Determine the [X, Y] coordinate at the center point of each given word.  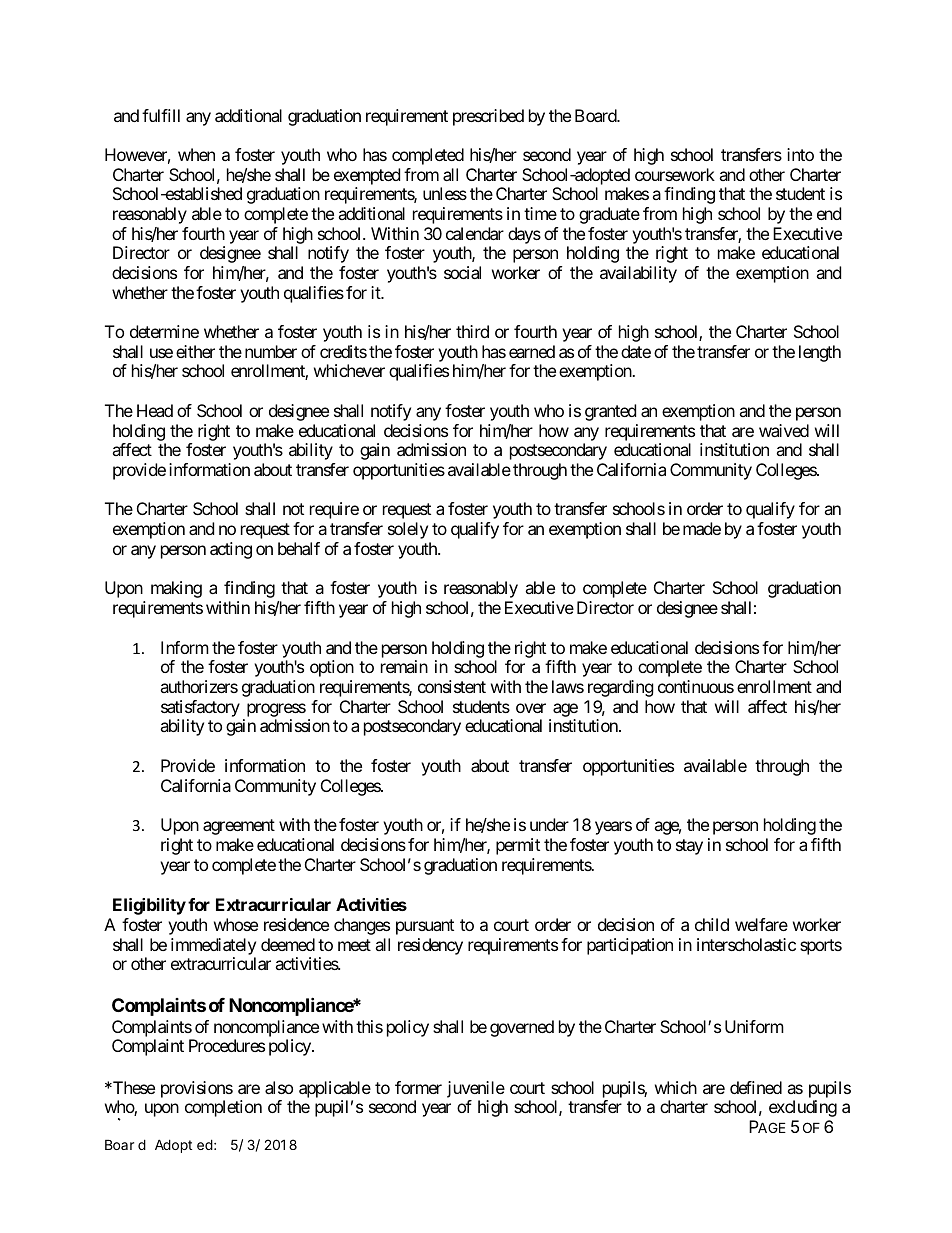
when [196, 154]
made [702, 528]
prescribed [488, 117]
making [176, 589]
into [800, 154]
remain [404, 666]
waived [784, 430]
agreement [239, 827]
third [472, 331]
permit [518, 846]
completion [223, 1108]
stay [689, 847]
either [195, 351]
